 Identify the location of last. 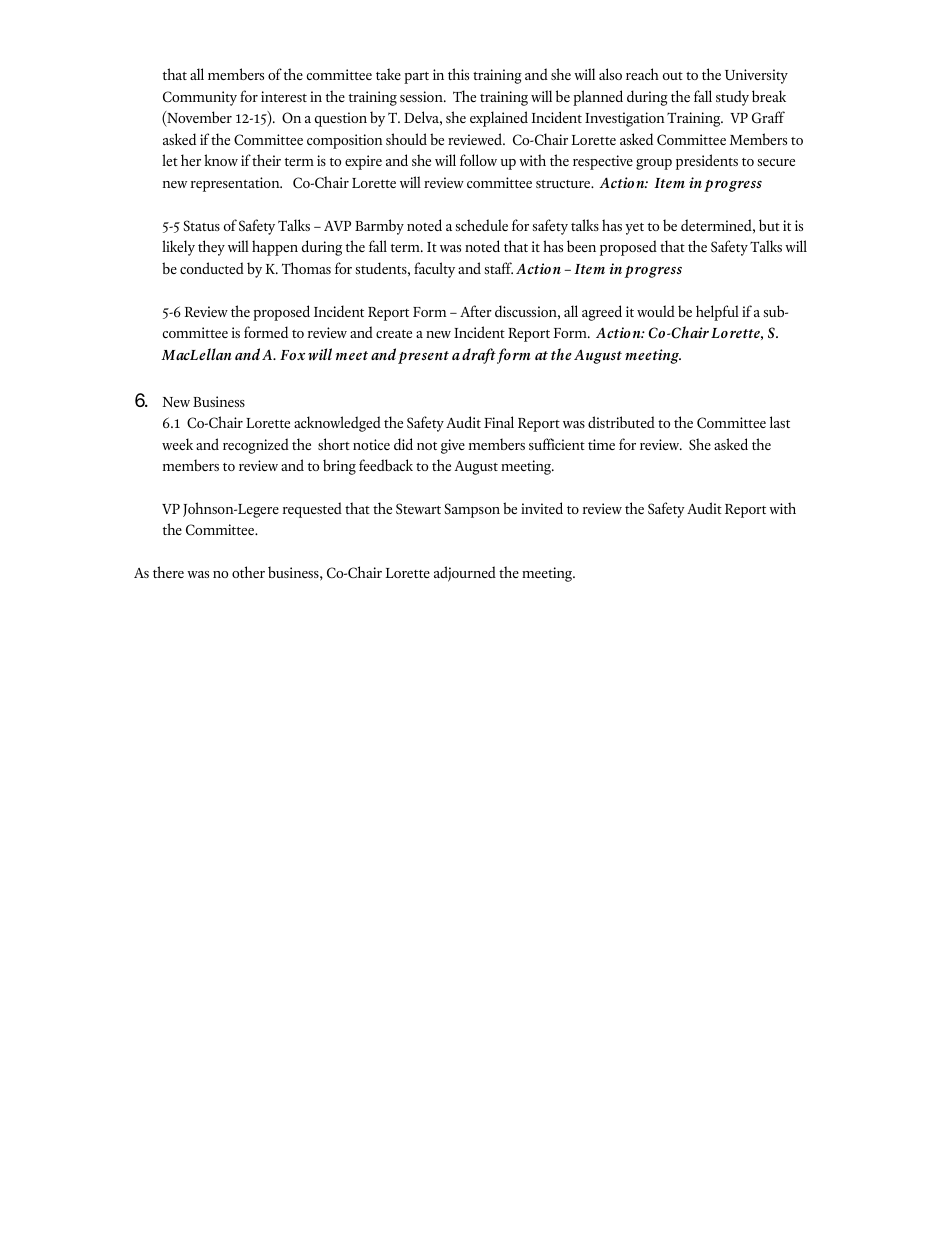
(780, 422).
